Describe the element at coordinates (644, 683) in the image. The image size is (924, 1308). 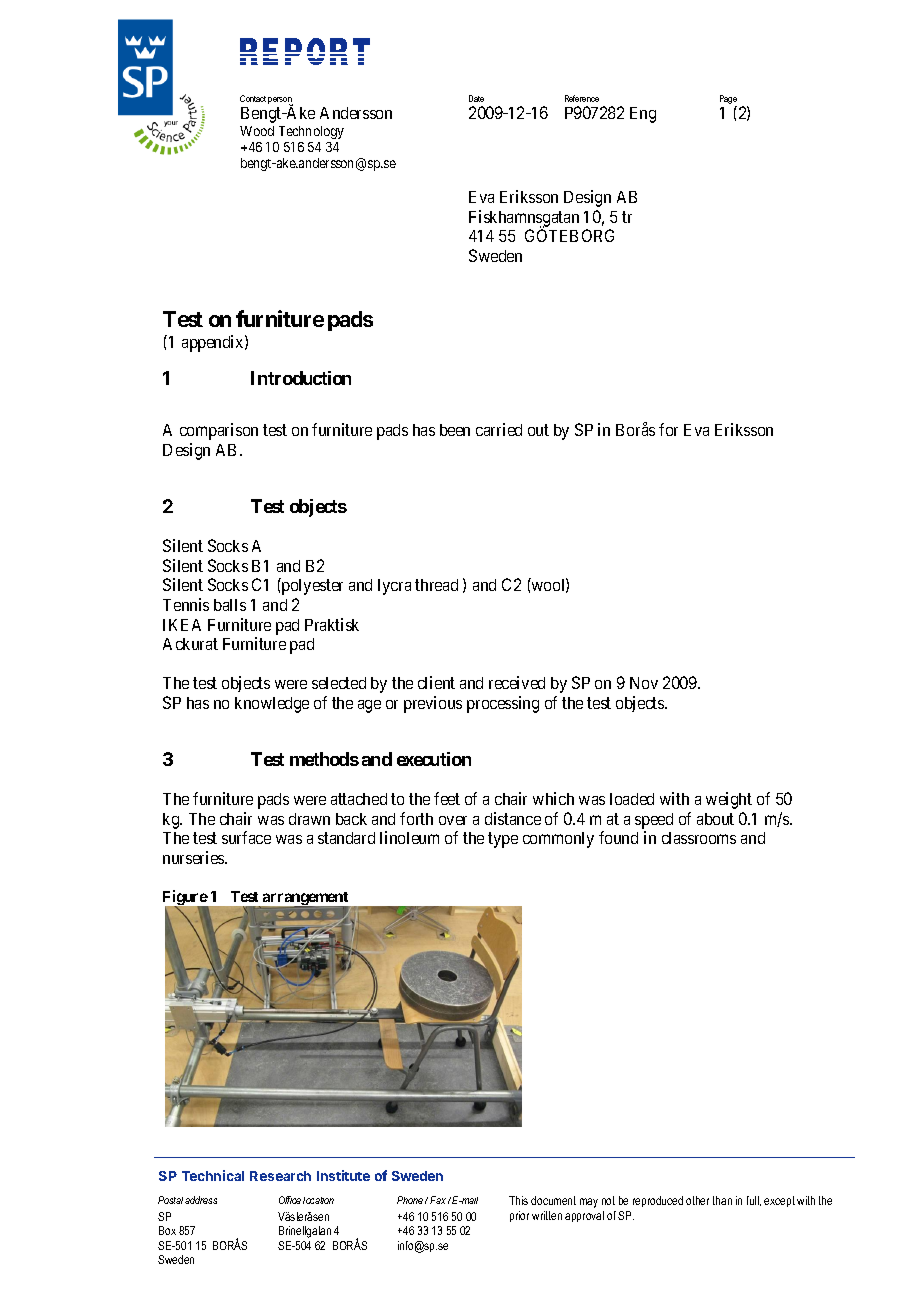
I see `Nov` at that location.
